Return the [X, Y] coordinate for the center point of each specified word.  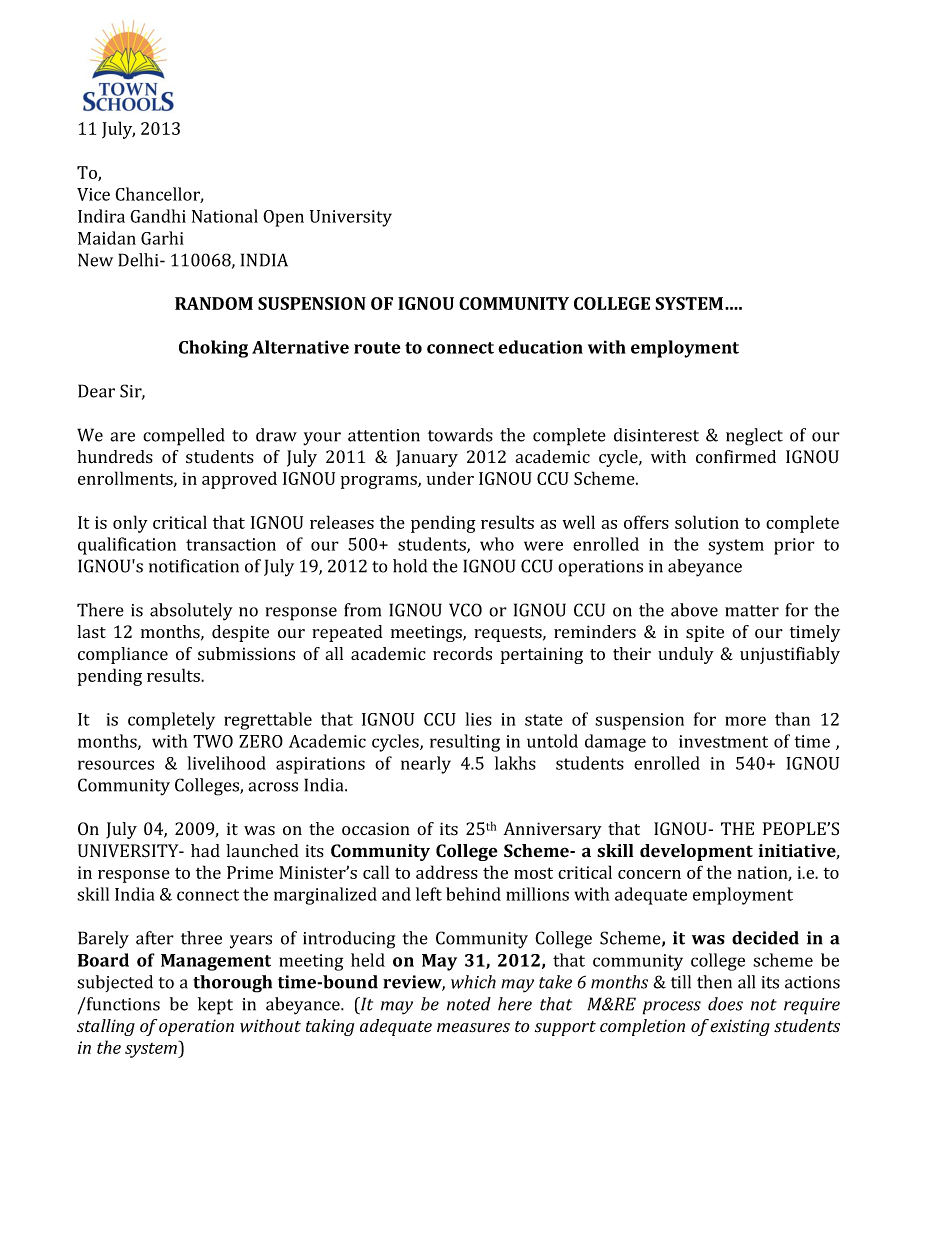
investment [723, 741]
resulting [465, 743]
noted [469, 1004]
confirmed [736, 457]
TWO [213, 741]
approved [239, 480]
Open [283, 218]
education [540, 347]
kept [215, 1006]
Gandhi [158, 216]
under [450, 478]
